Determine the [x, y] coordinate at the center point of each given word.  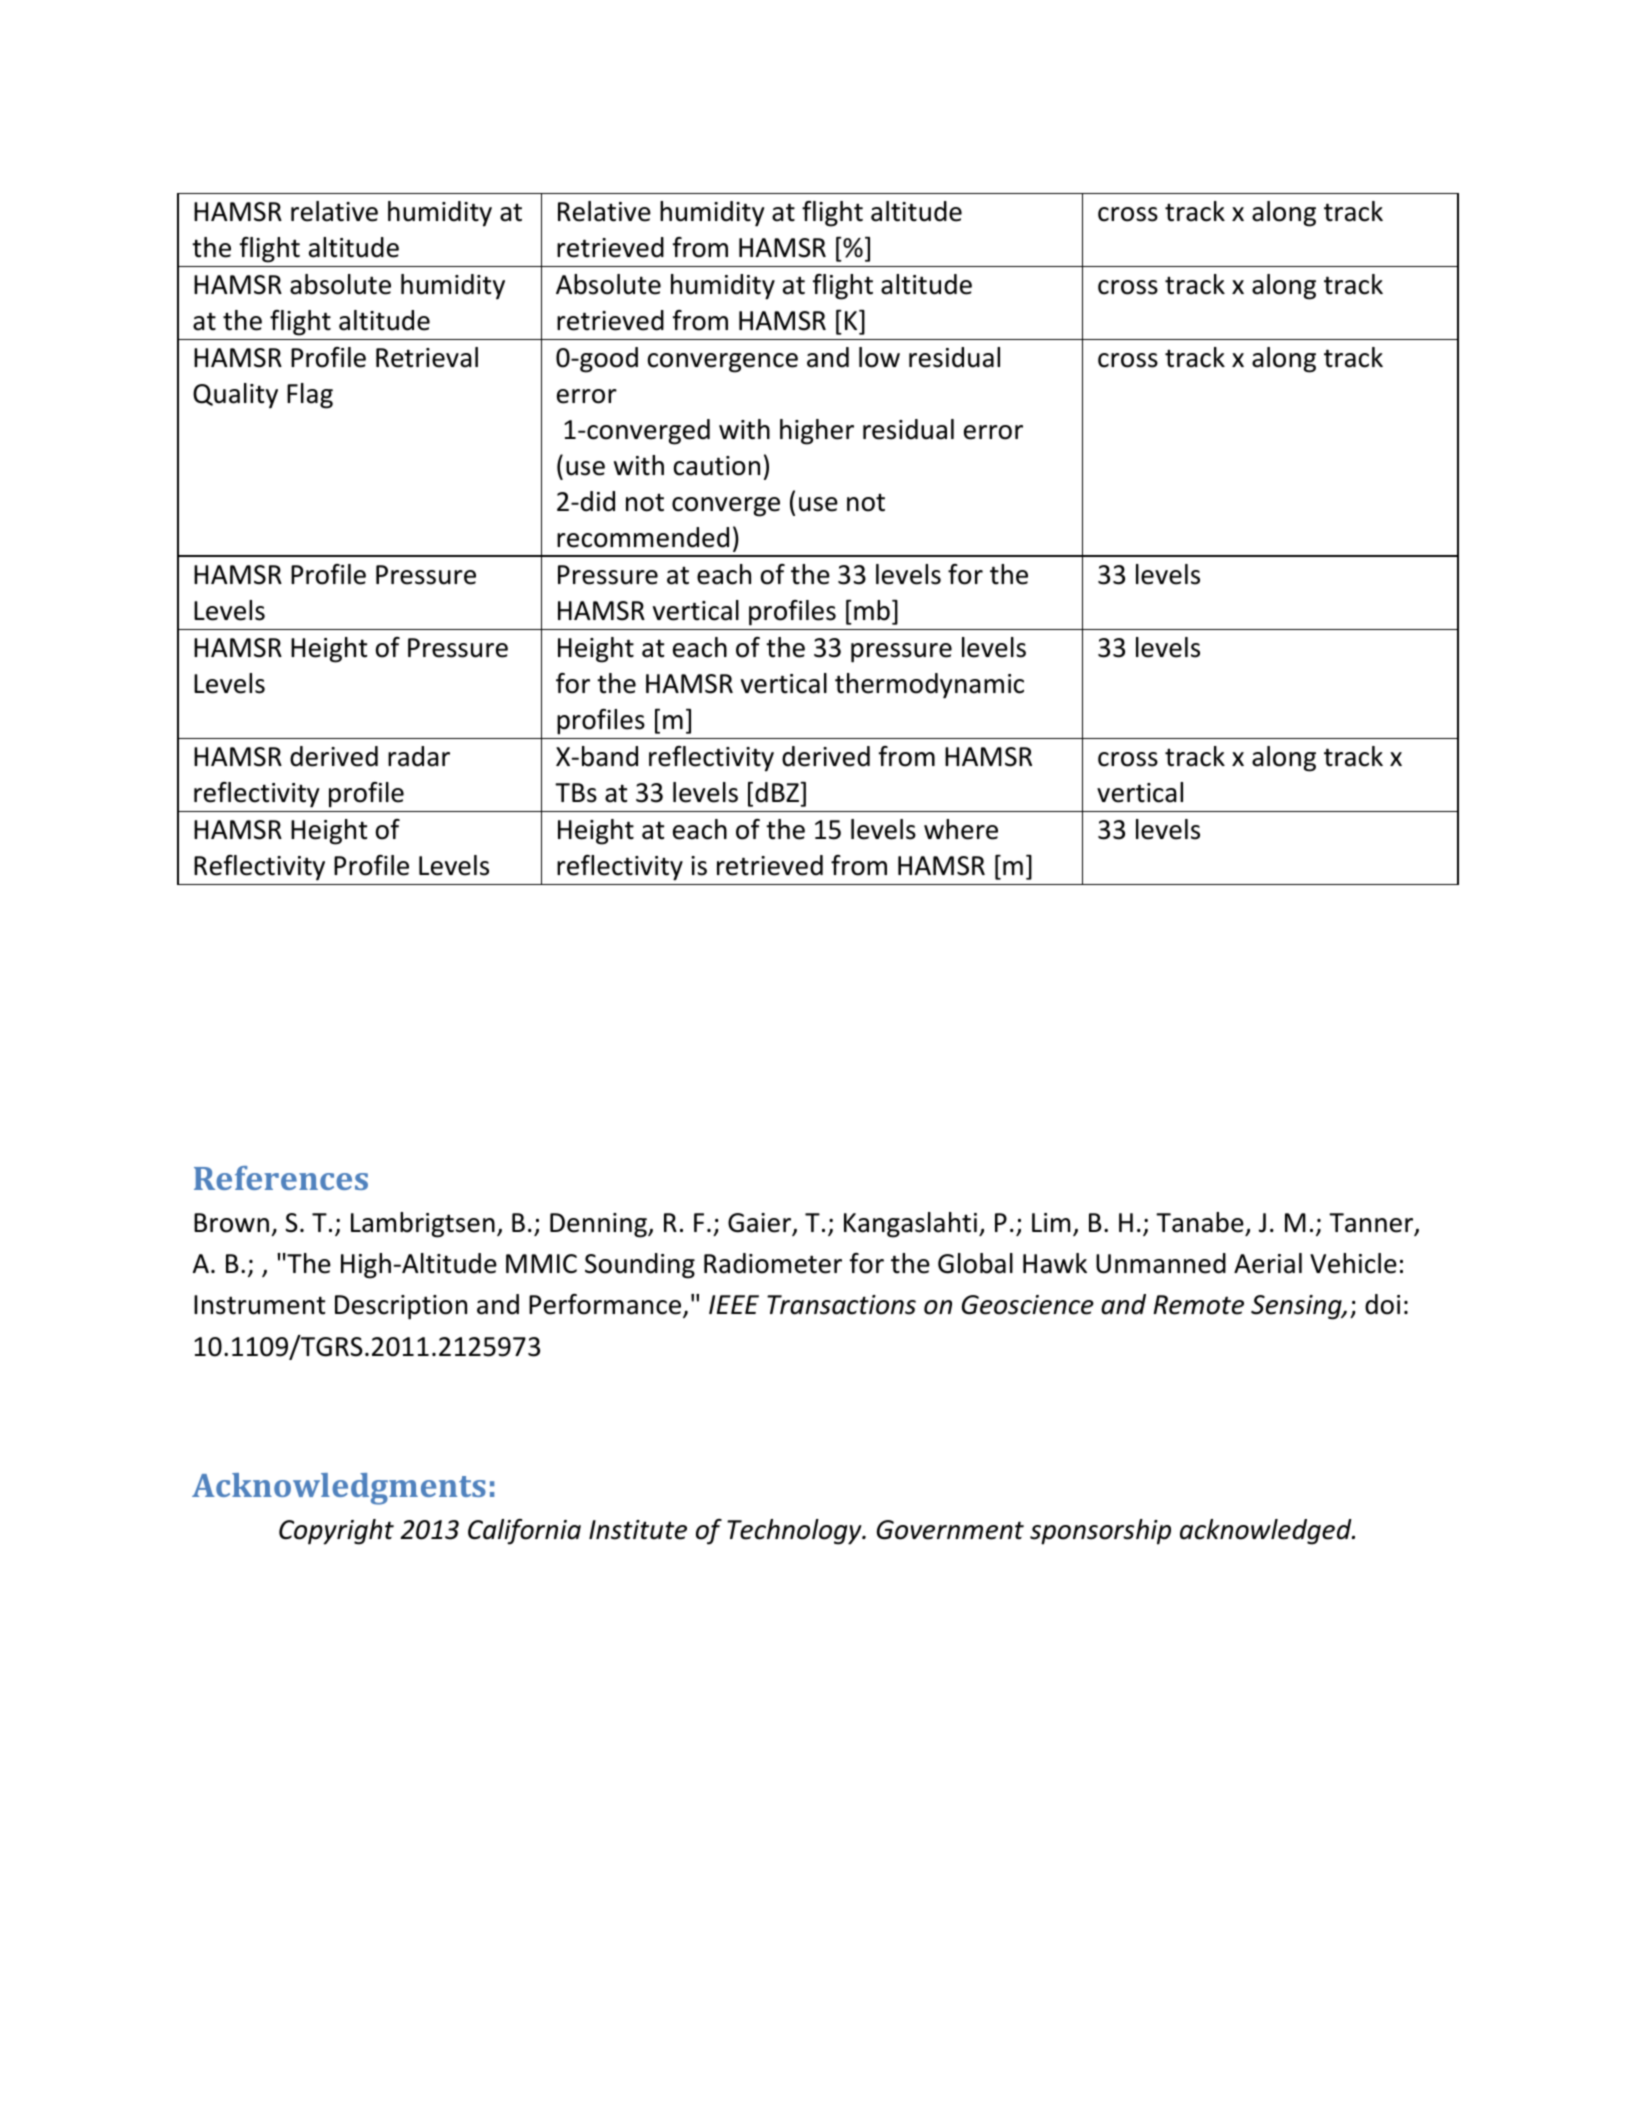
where [961, 829]
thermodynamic [929, 686]
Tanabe [1200, 1222]
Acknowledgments [339, 1489]
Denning [599, 1225]
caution [717, 466]
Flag [310, 396]
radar [419, 756]
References [281, 1178]
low [879, 357]
